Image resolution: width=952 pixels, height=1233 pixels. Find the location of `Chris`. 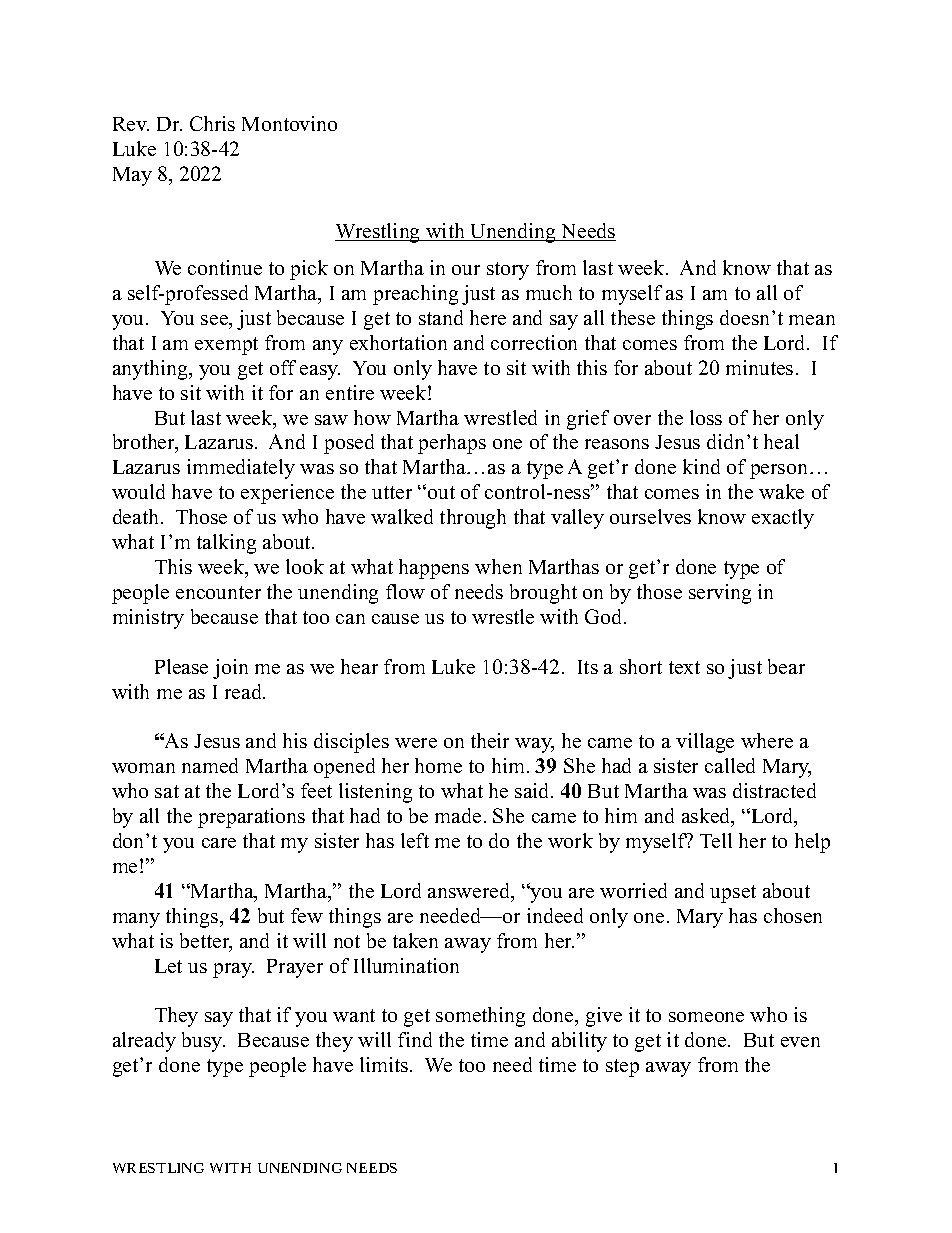

Chris is located at coordinates (212, 123).
